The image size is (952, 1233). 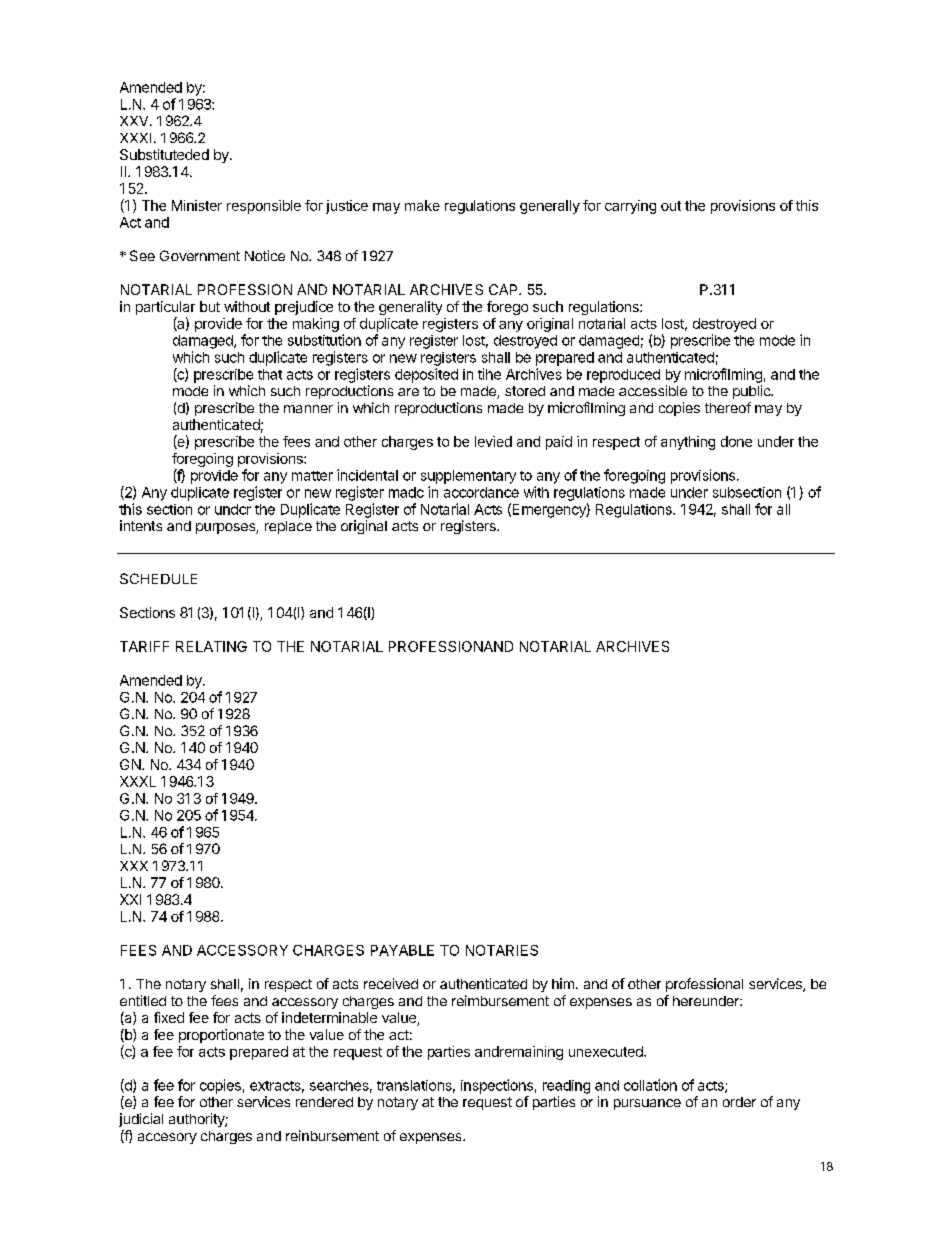 I want to click on accessible, so click(x=653, y=390).
